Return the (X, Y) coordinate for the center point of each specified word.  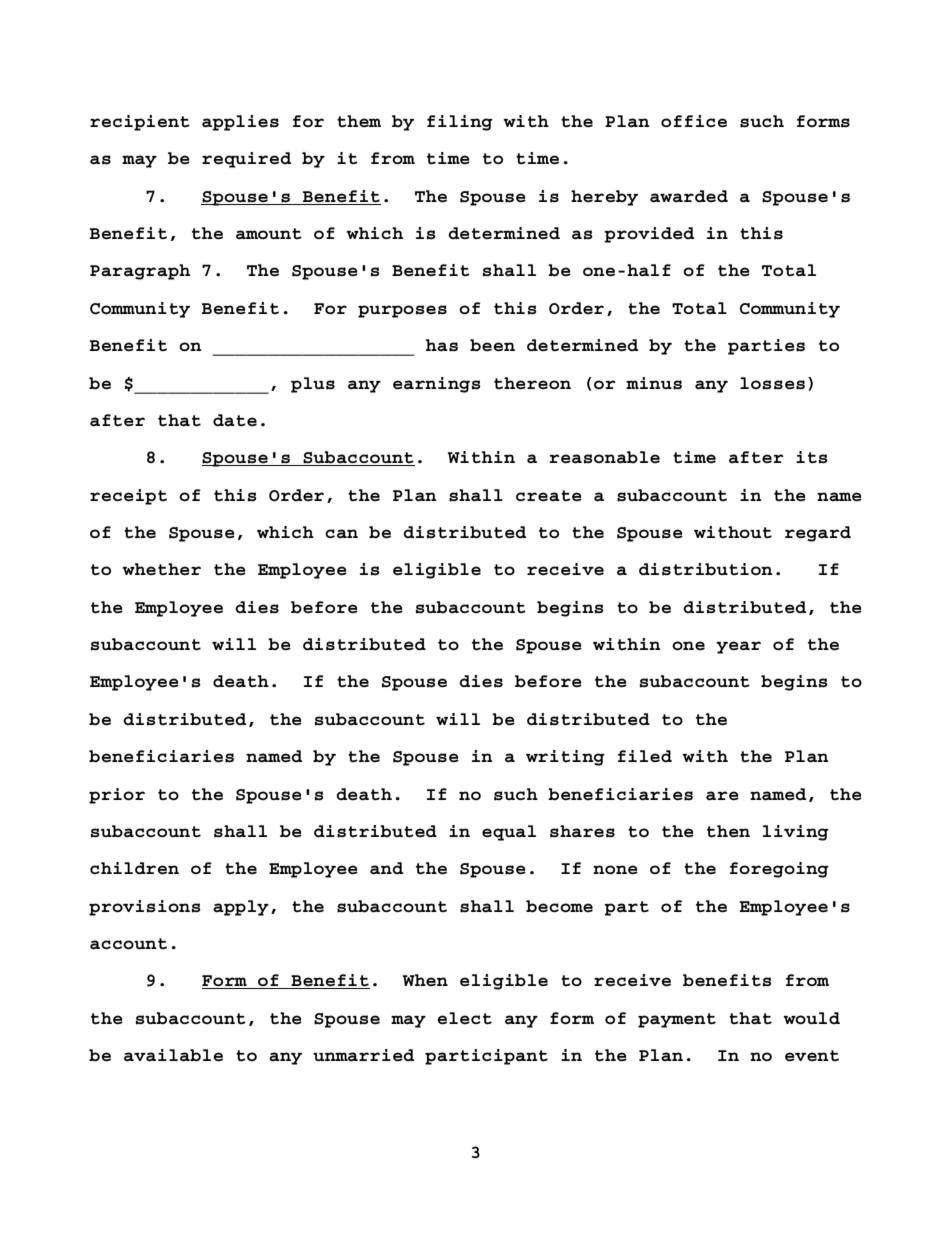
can (341, 534)
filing (460, 123)
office (694, 121)
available (173, 1055)
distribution (706, 569)
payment (677, 1020)
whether (161, 569)
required (246, 160)
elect (465, 1018)
